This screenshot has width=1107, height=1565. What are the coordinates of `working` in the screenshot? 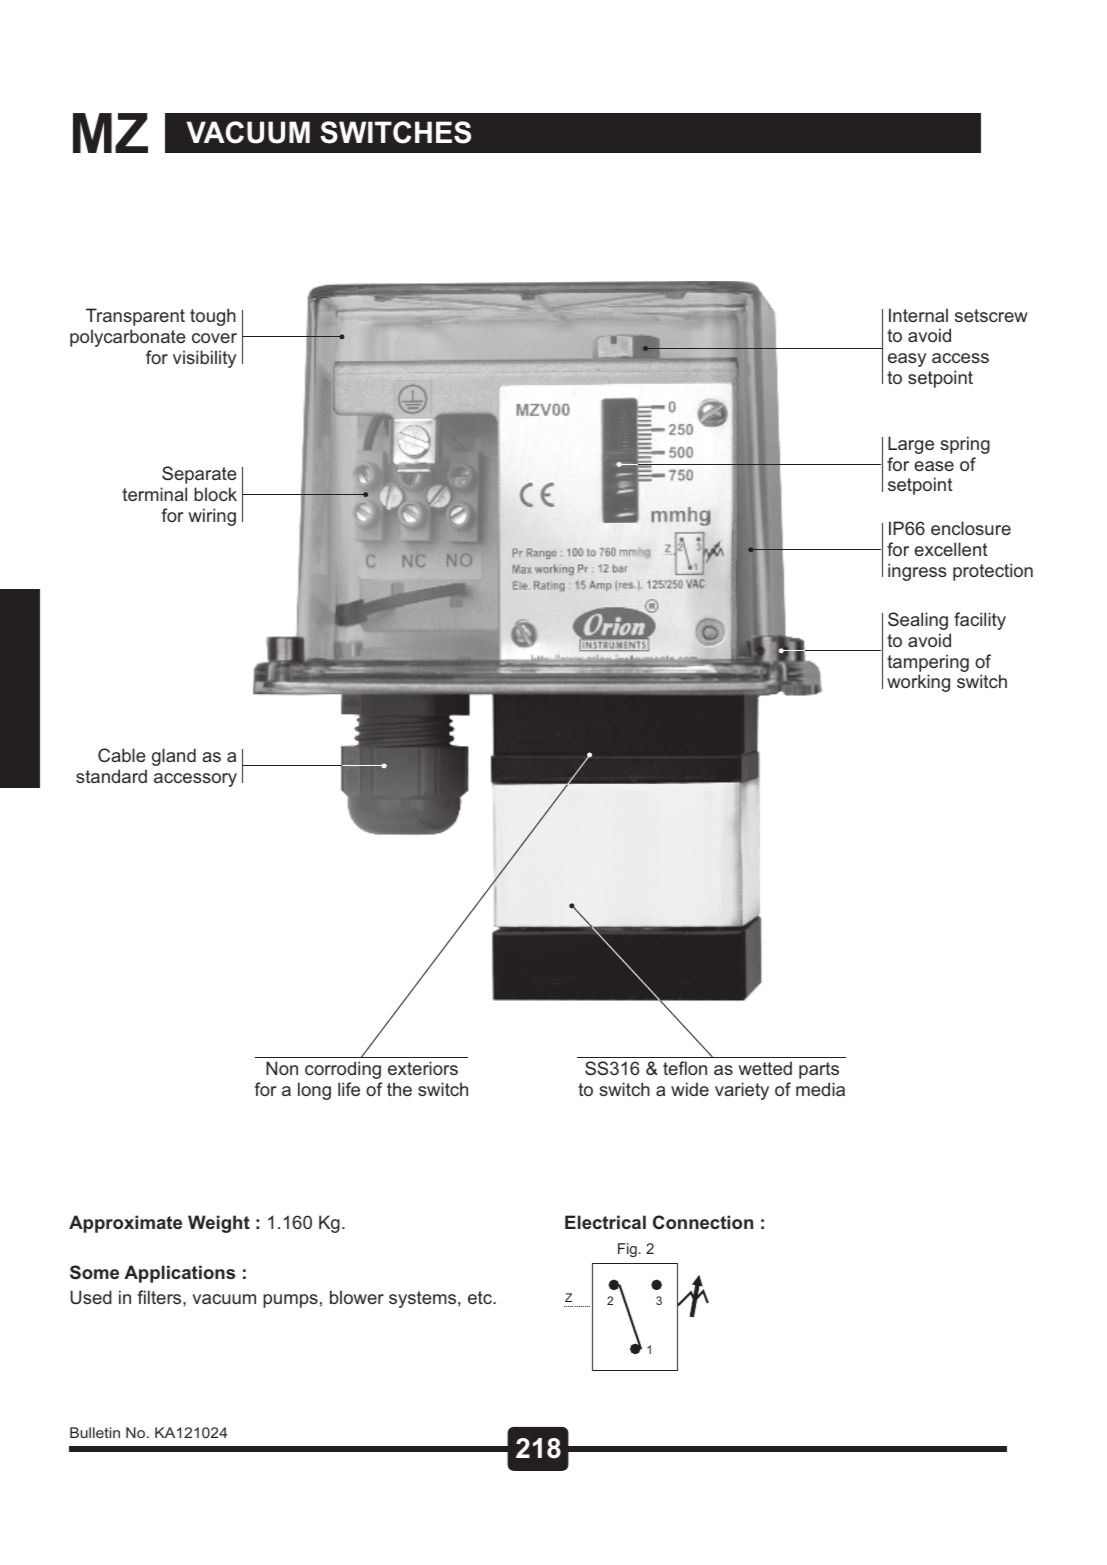 It's located at (918, 683).
